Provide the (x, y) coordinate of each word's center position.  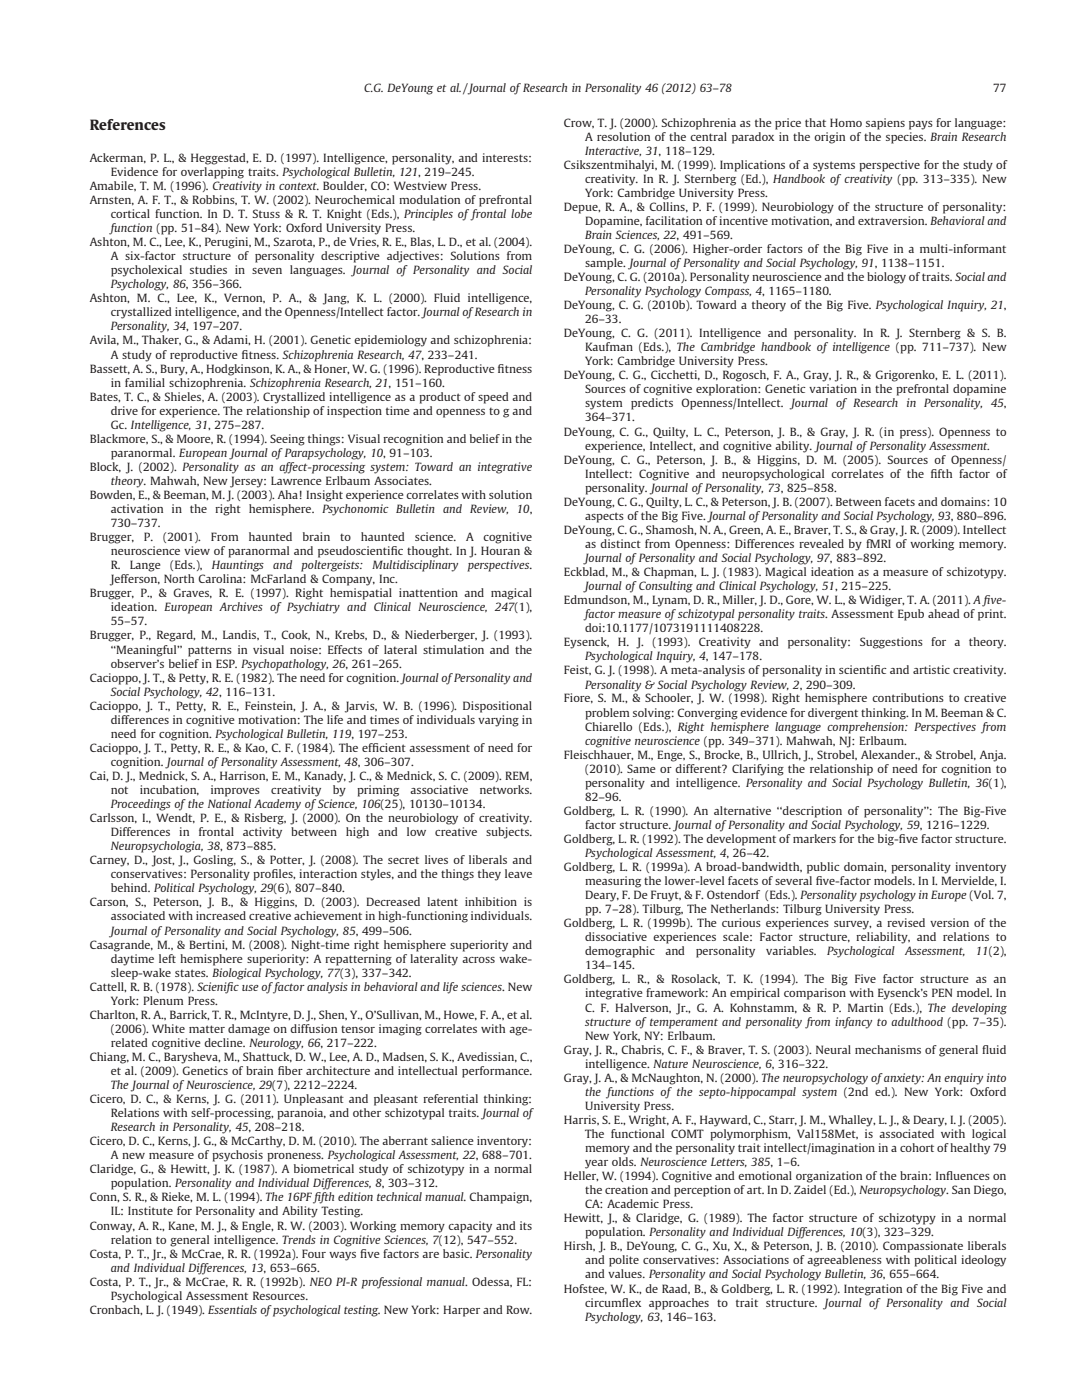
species (906, 136)
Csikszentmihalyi (610, 166)
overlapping (212, 173)
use (250, 988)
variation (833, 388)
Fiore (578, 698)
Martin (865, 1007)
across (478, 960)
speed (493, 398)
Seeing (287, 440)
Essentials (232, 1309)
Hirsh (579, 1246)
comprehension (867, 726)
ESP (226, 663)
